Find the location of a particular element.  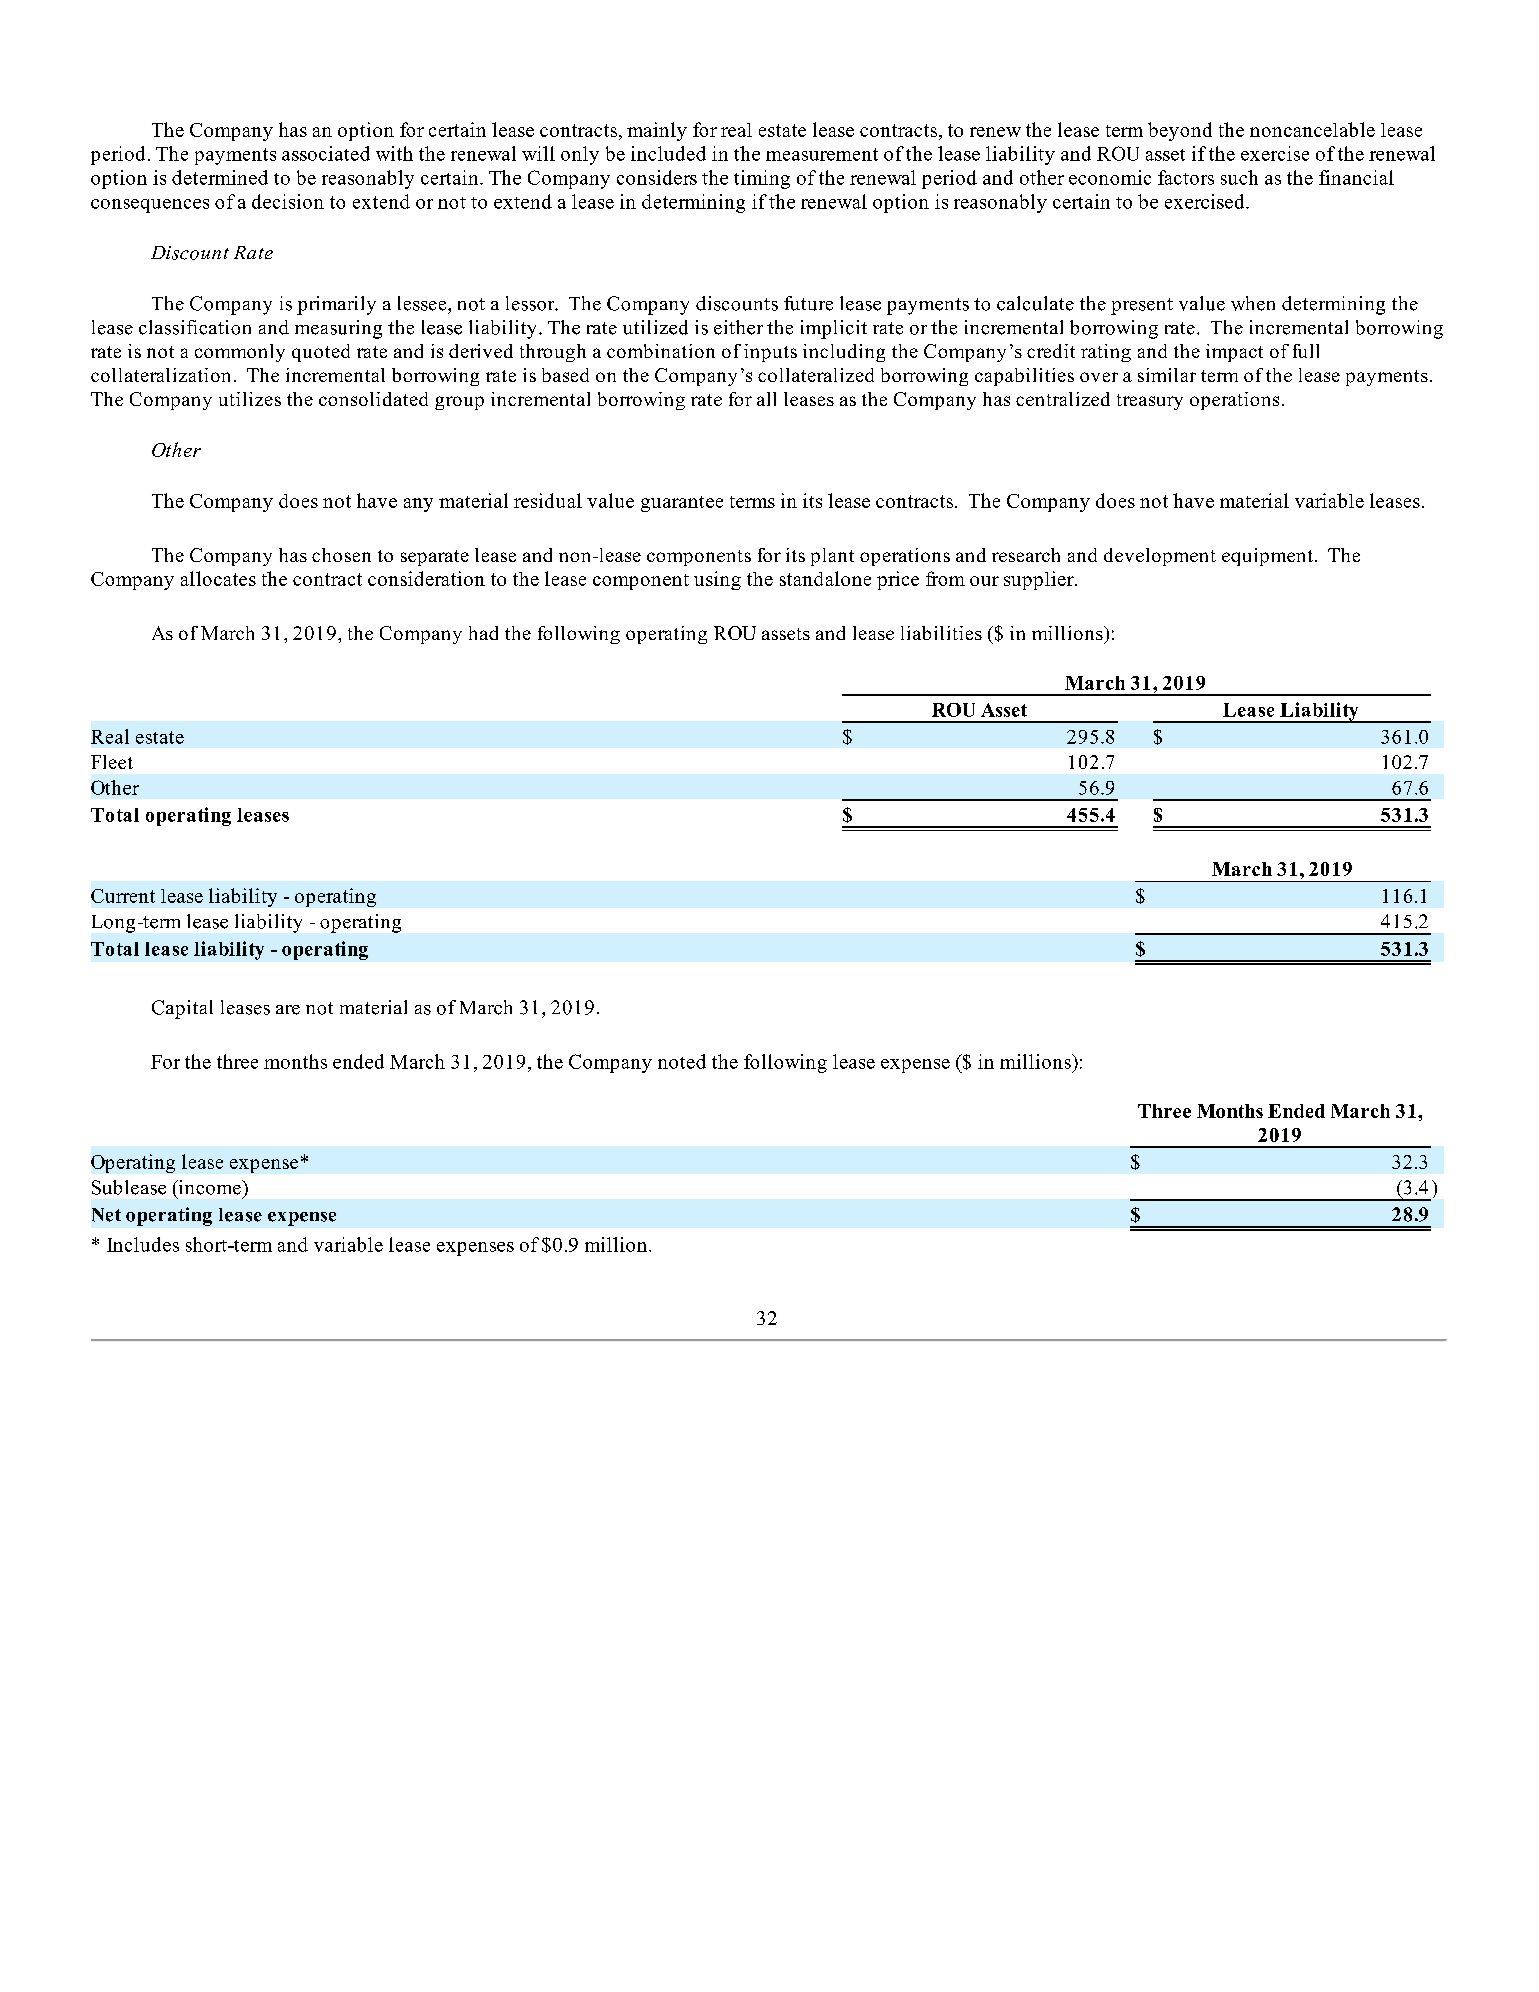

noted is located at coordinates (682, 1061).
